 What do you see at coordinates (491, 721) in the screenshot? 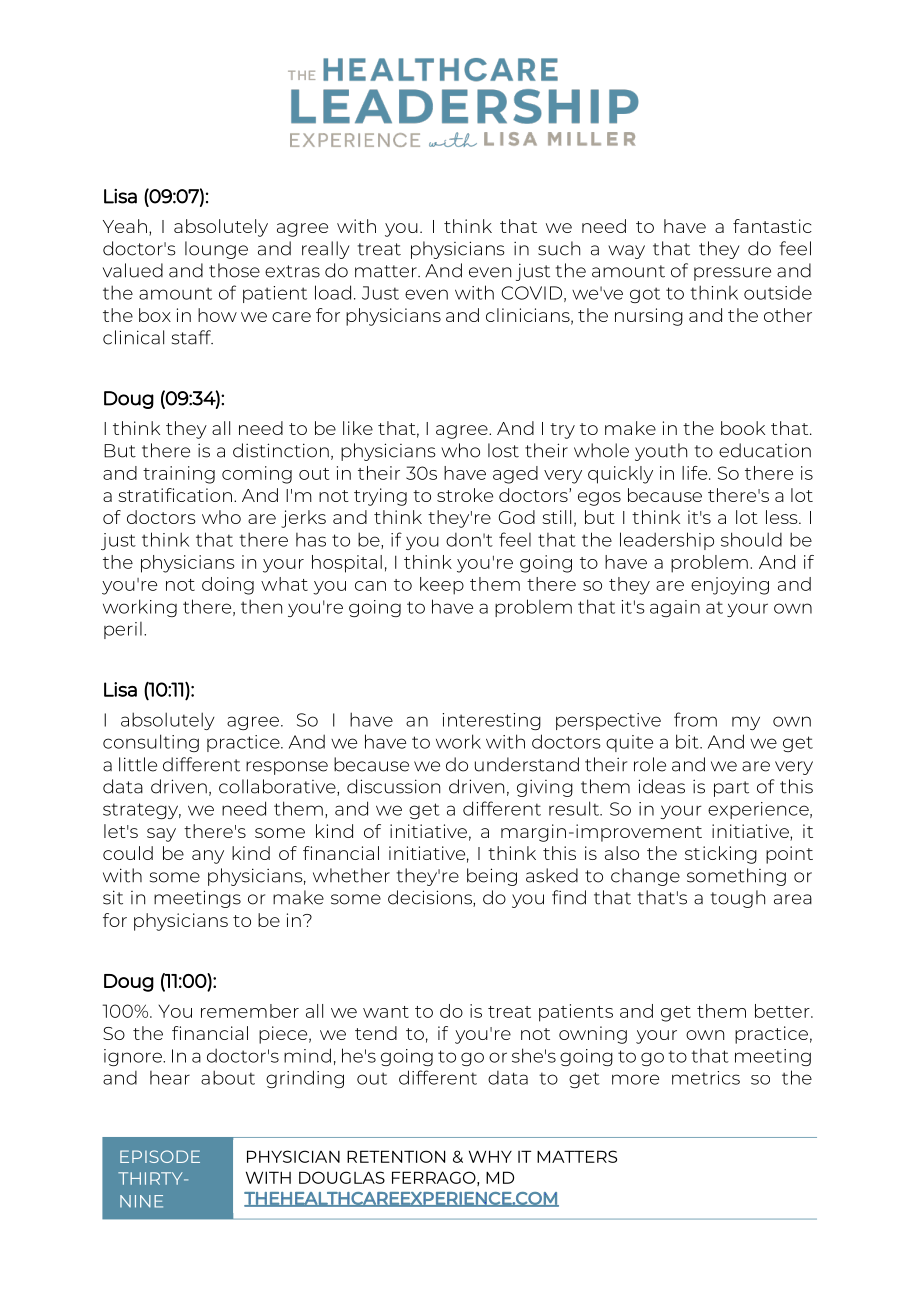
I see `interesting` at bounding box center [491, 721].
